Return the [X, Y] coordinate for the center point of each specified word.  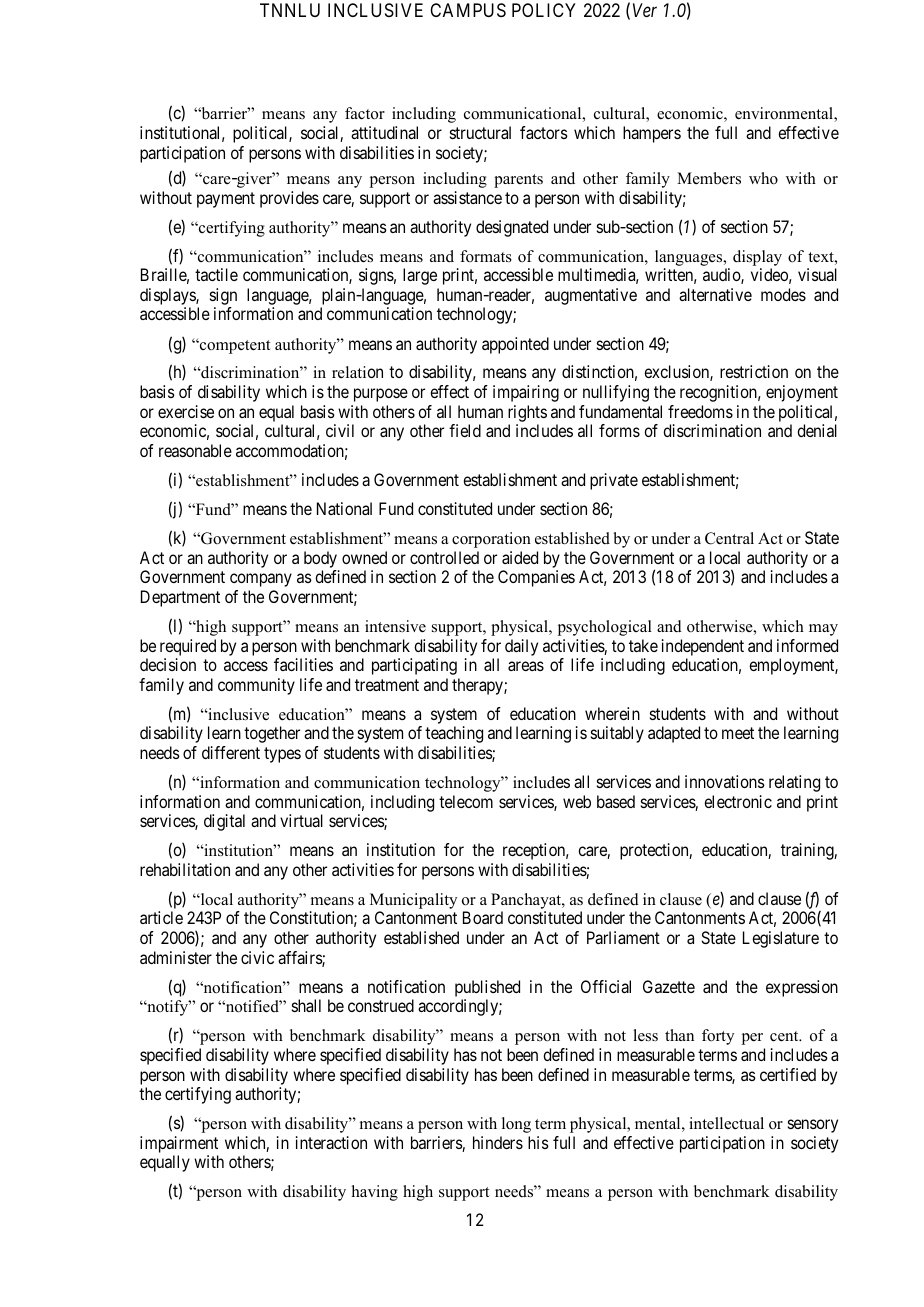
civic [257, 957]
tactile [216, 274]
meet [738, 733]
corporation [491, 540]
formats [486, 256]
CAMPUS [468, 10]
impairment [179, 1144]
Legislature [781, 939]
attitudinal [384, 132]
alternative [715, 294]
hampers [652, 134]
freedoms [700, 411]
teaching [454, 734]
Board [483, 917]
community [256, 686]
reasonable [195, 450]
